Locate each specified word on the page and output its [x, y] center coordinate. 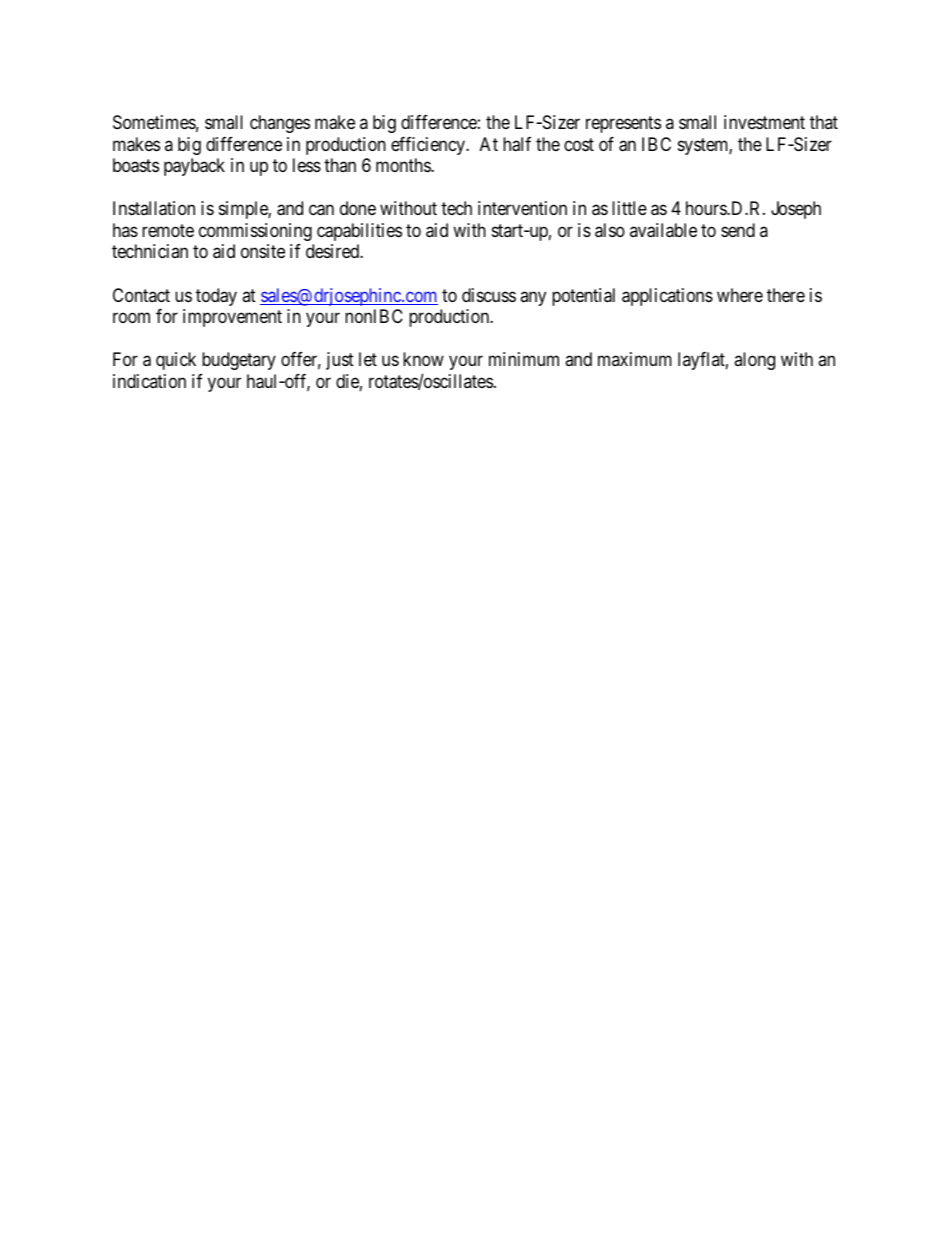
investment [764, 122]
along [754, 361]
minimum [524, 359]
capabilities [359, 232]
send [738, 230]
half [517, 144]
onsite [263, 251]
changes [280, 124]
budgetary [239, 361]
